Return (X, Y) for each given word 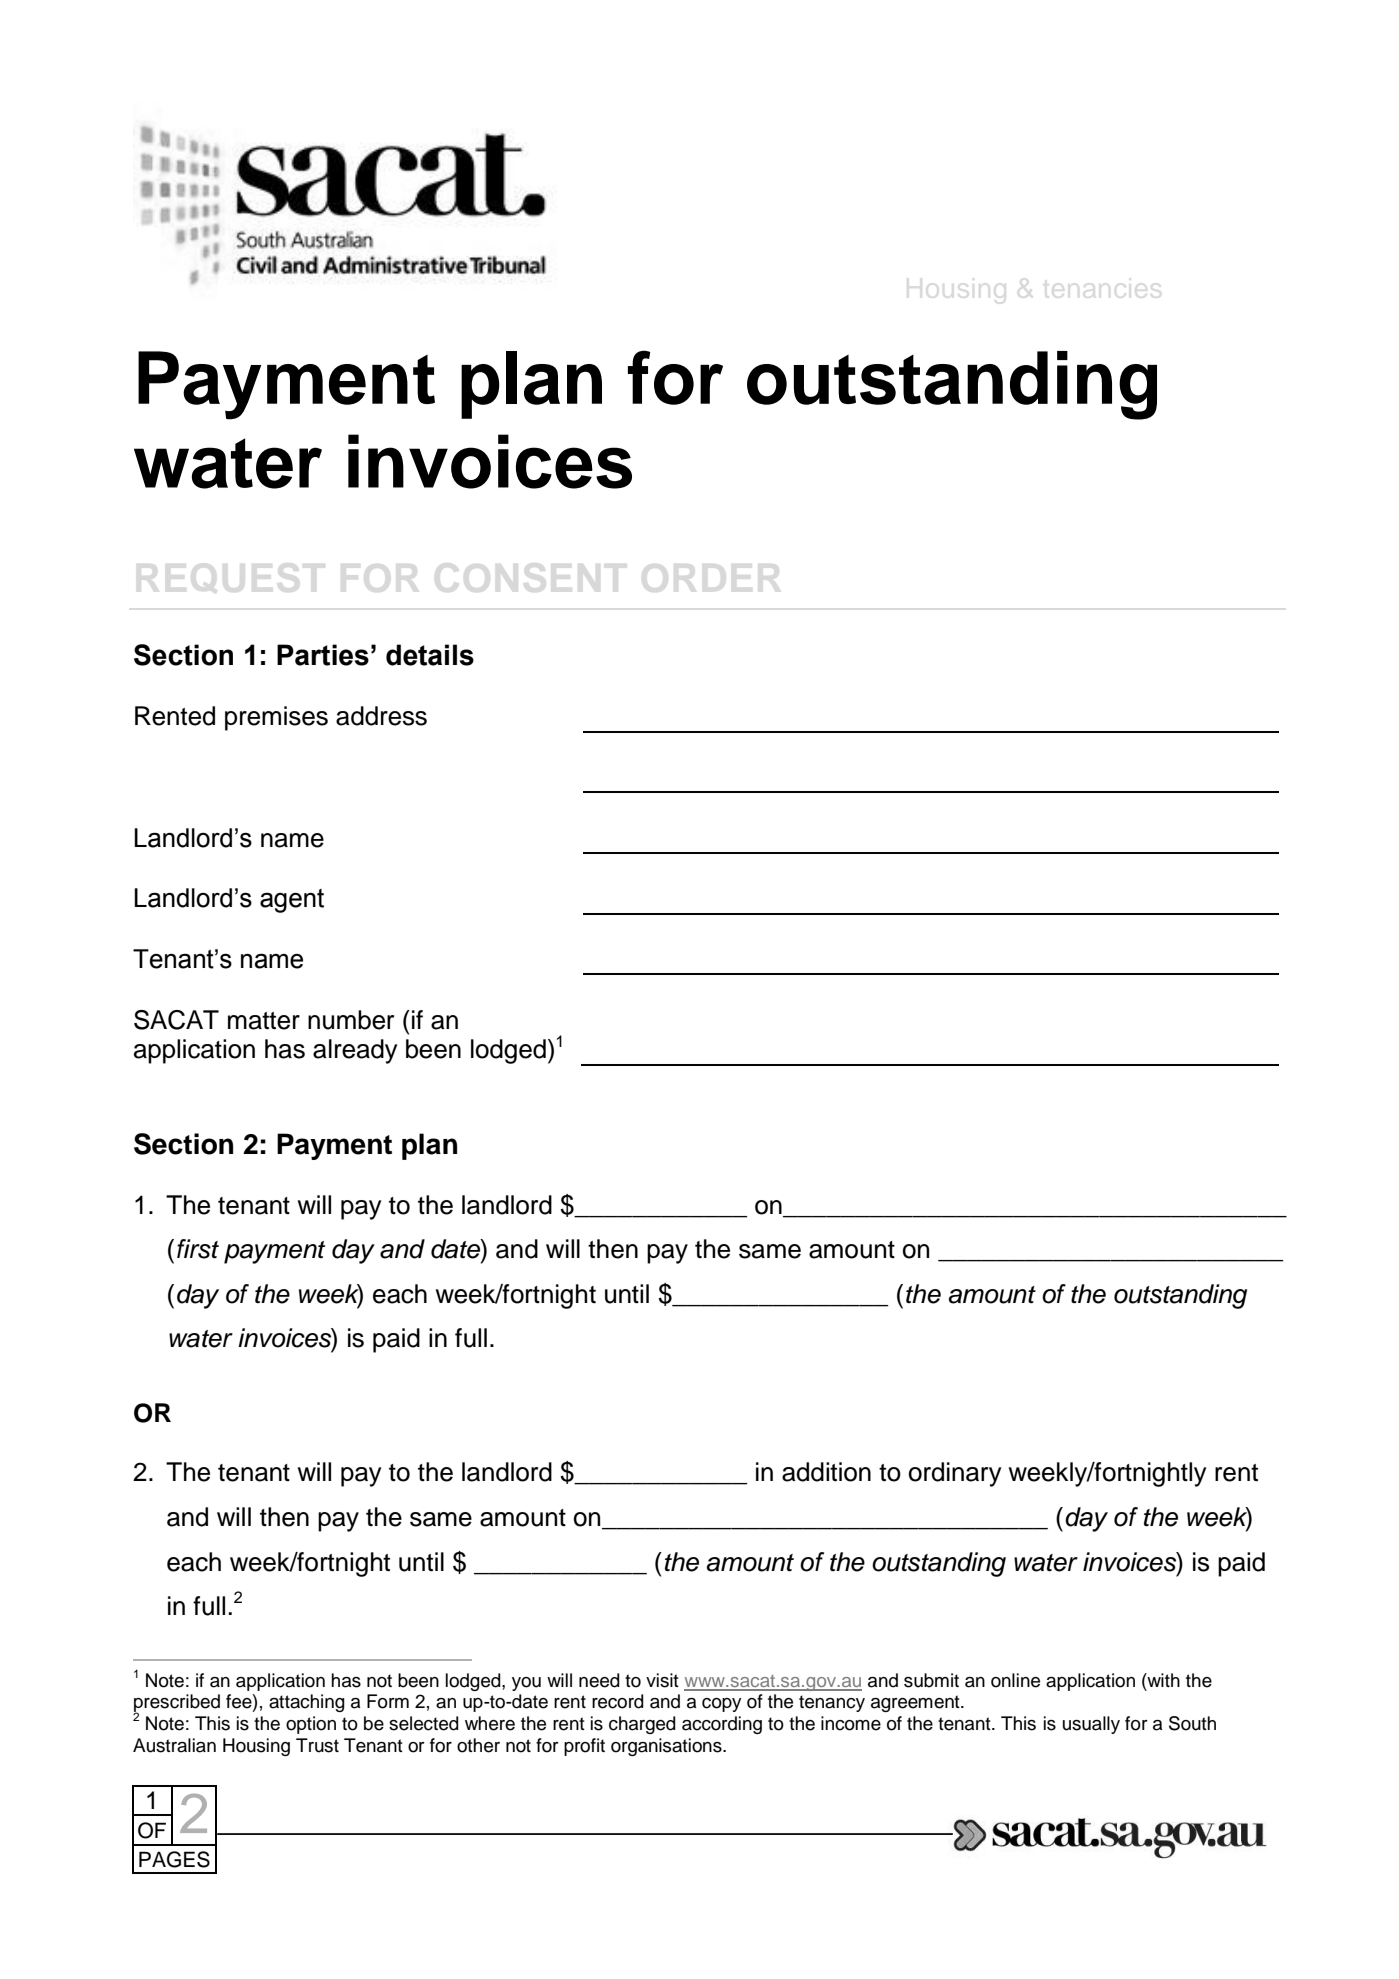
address (381, 716)
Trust (317, 1745)
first (198, 1249)
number (351, 1020)
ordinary (955, 1474)
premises (276, 718)
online (1015, 1680)
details (430, 655)
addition (826, 1472)
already (355, 1051)
